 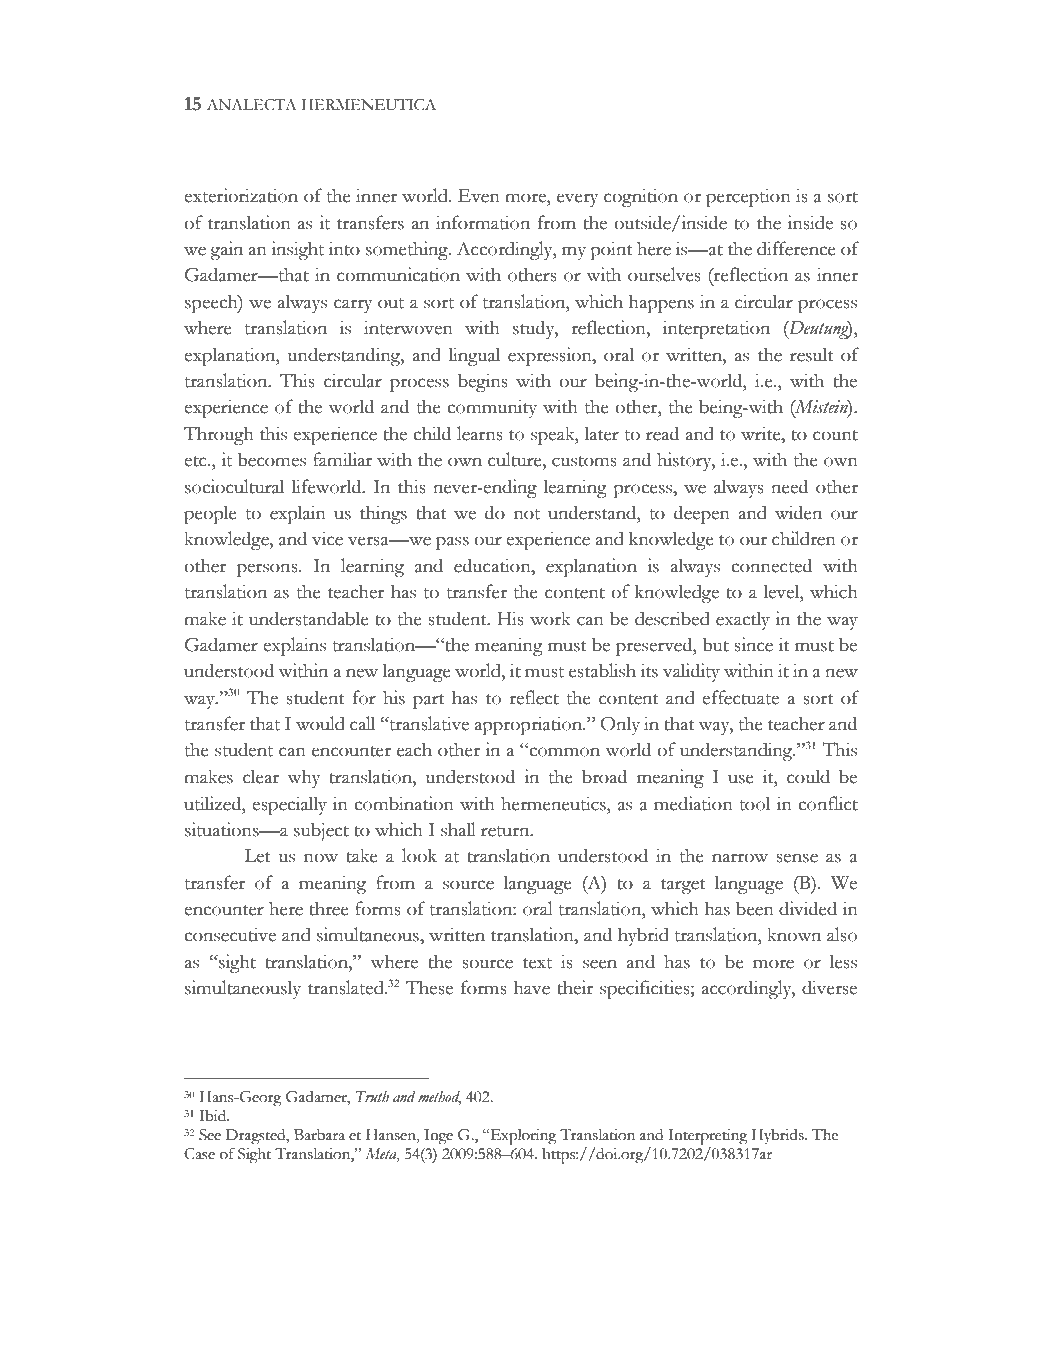 What do you see at coordinates (438, 1137) in the screenshot?
I see `Inge` at bounding box center [438, 1137].
